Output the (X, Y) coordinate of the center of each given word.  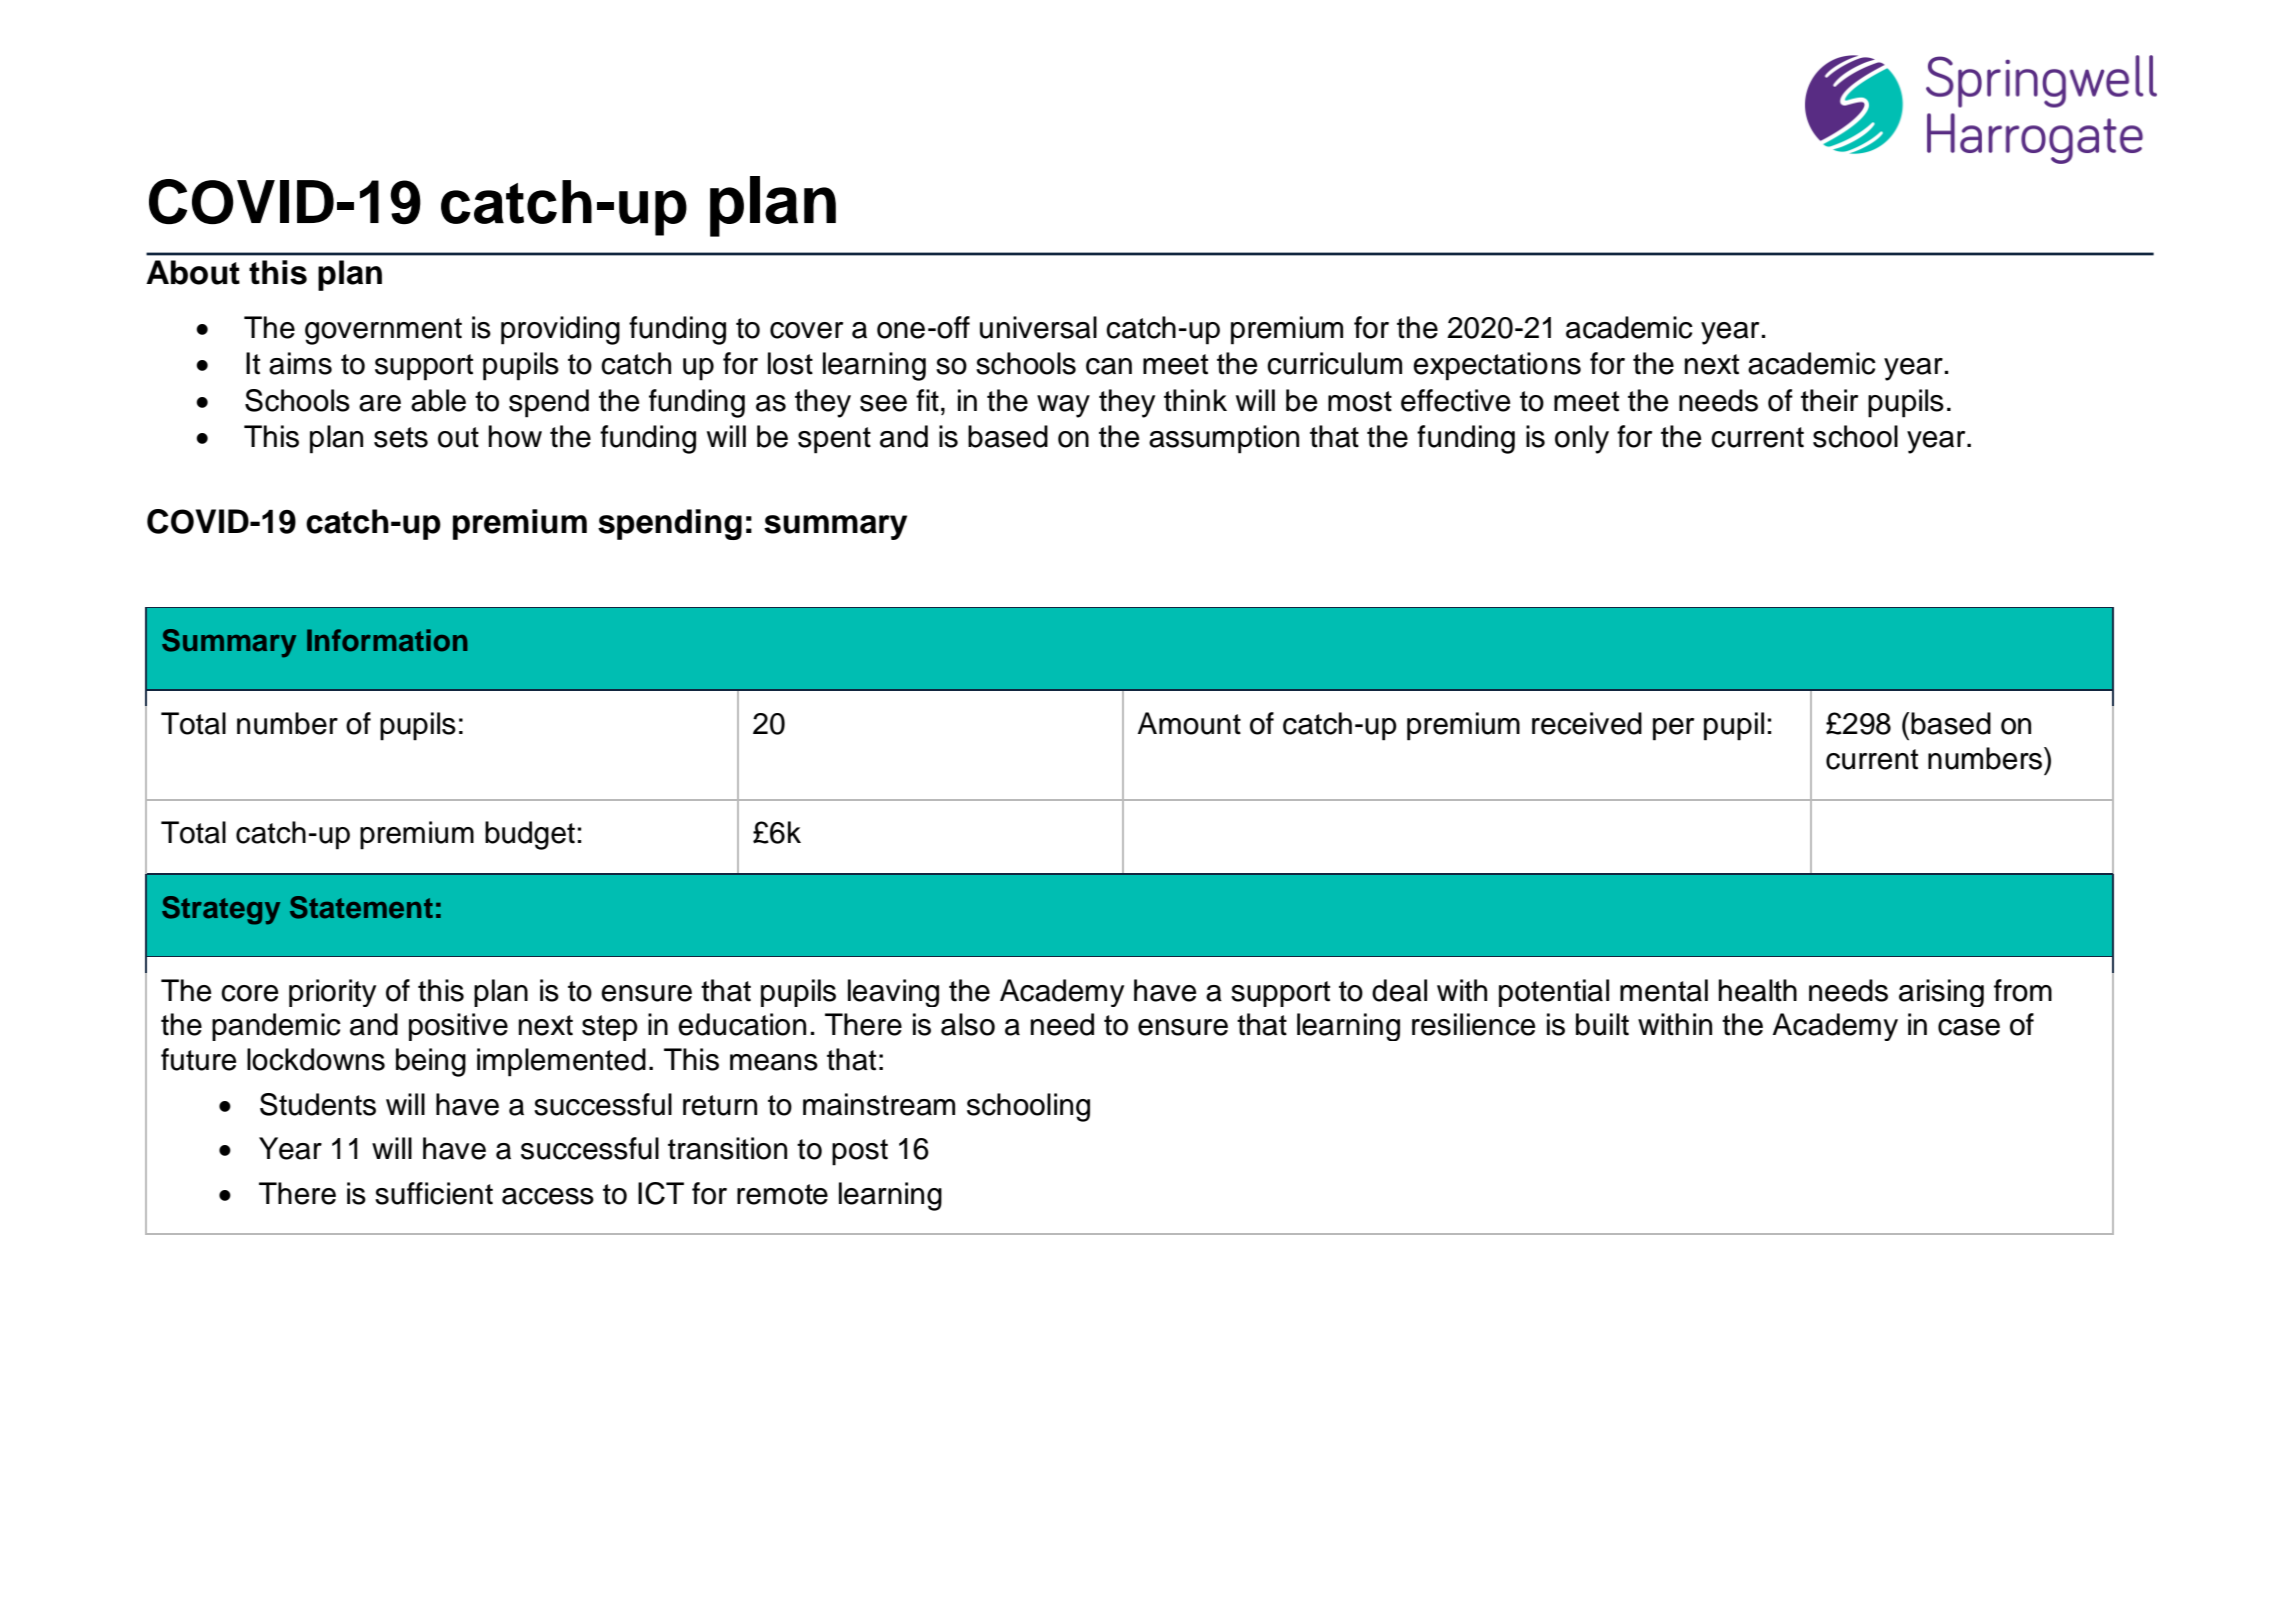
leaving (893, 993)
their (1829, 400)
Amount (1189, 723)
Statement (361, 907)
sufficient (434, 1193)
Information (387, 640)
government (383, 331)
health (1758, 990)
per (1673, 729)
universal (1038, 327)
